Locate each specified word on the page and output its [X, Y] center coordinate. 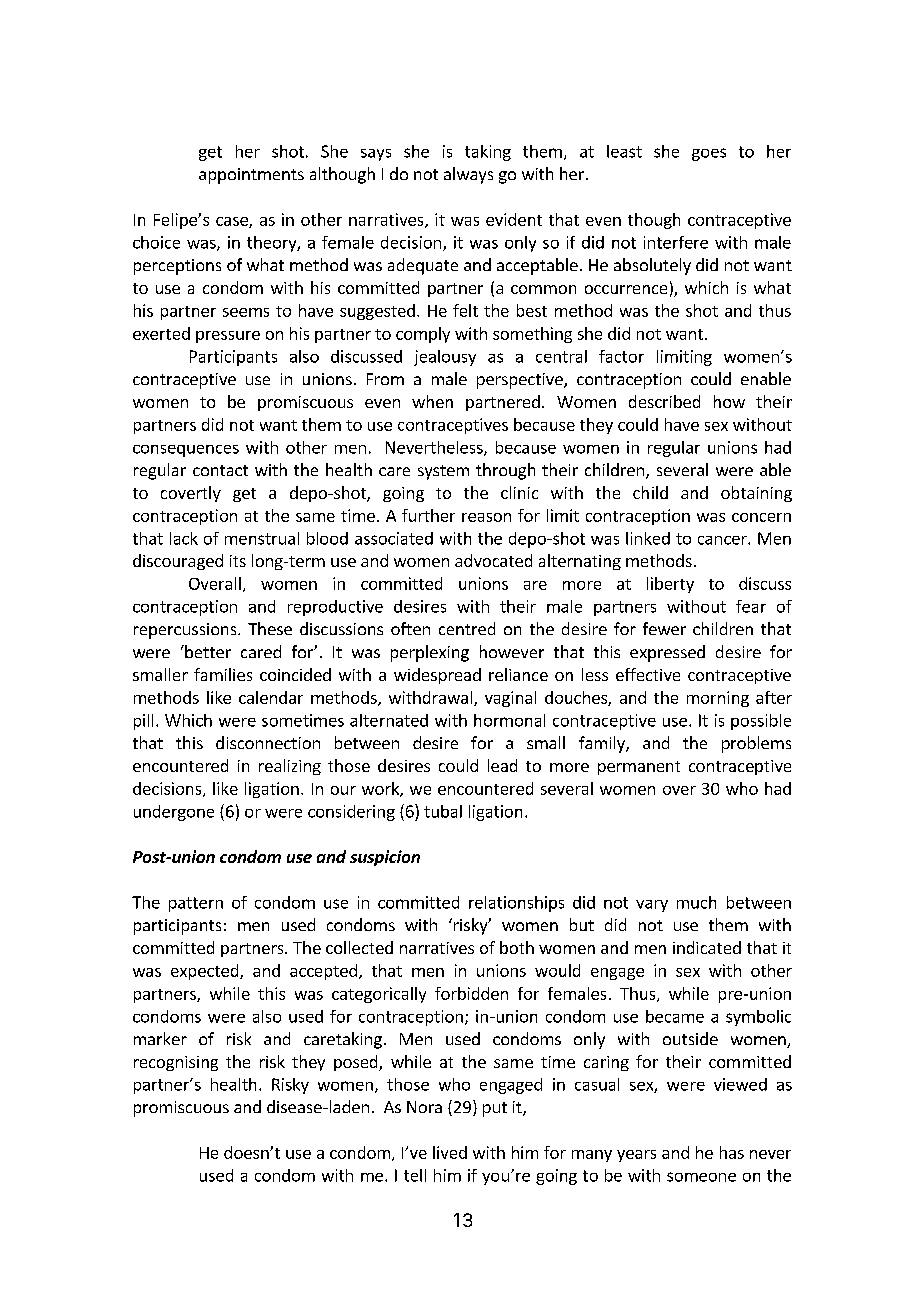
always [468, 175]
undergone [174, 813]
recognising [176, 1063]
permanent [639, 768]
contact [220, 470]
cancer [723, 540]
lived [450, 1152]
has [732, 1152]
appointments [251, 176]
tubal [443, 811]
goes [709, 154]
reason [486, 517]
